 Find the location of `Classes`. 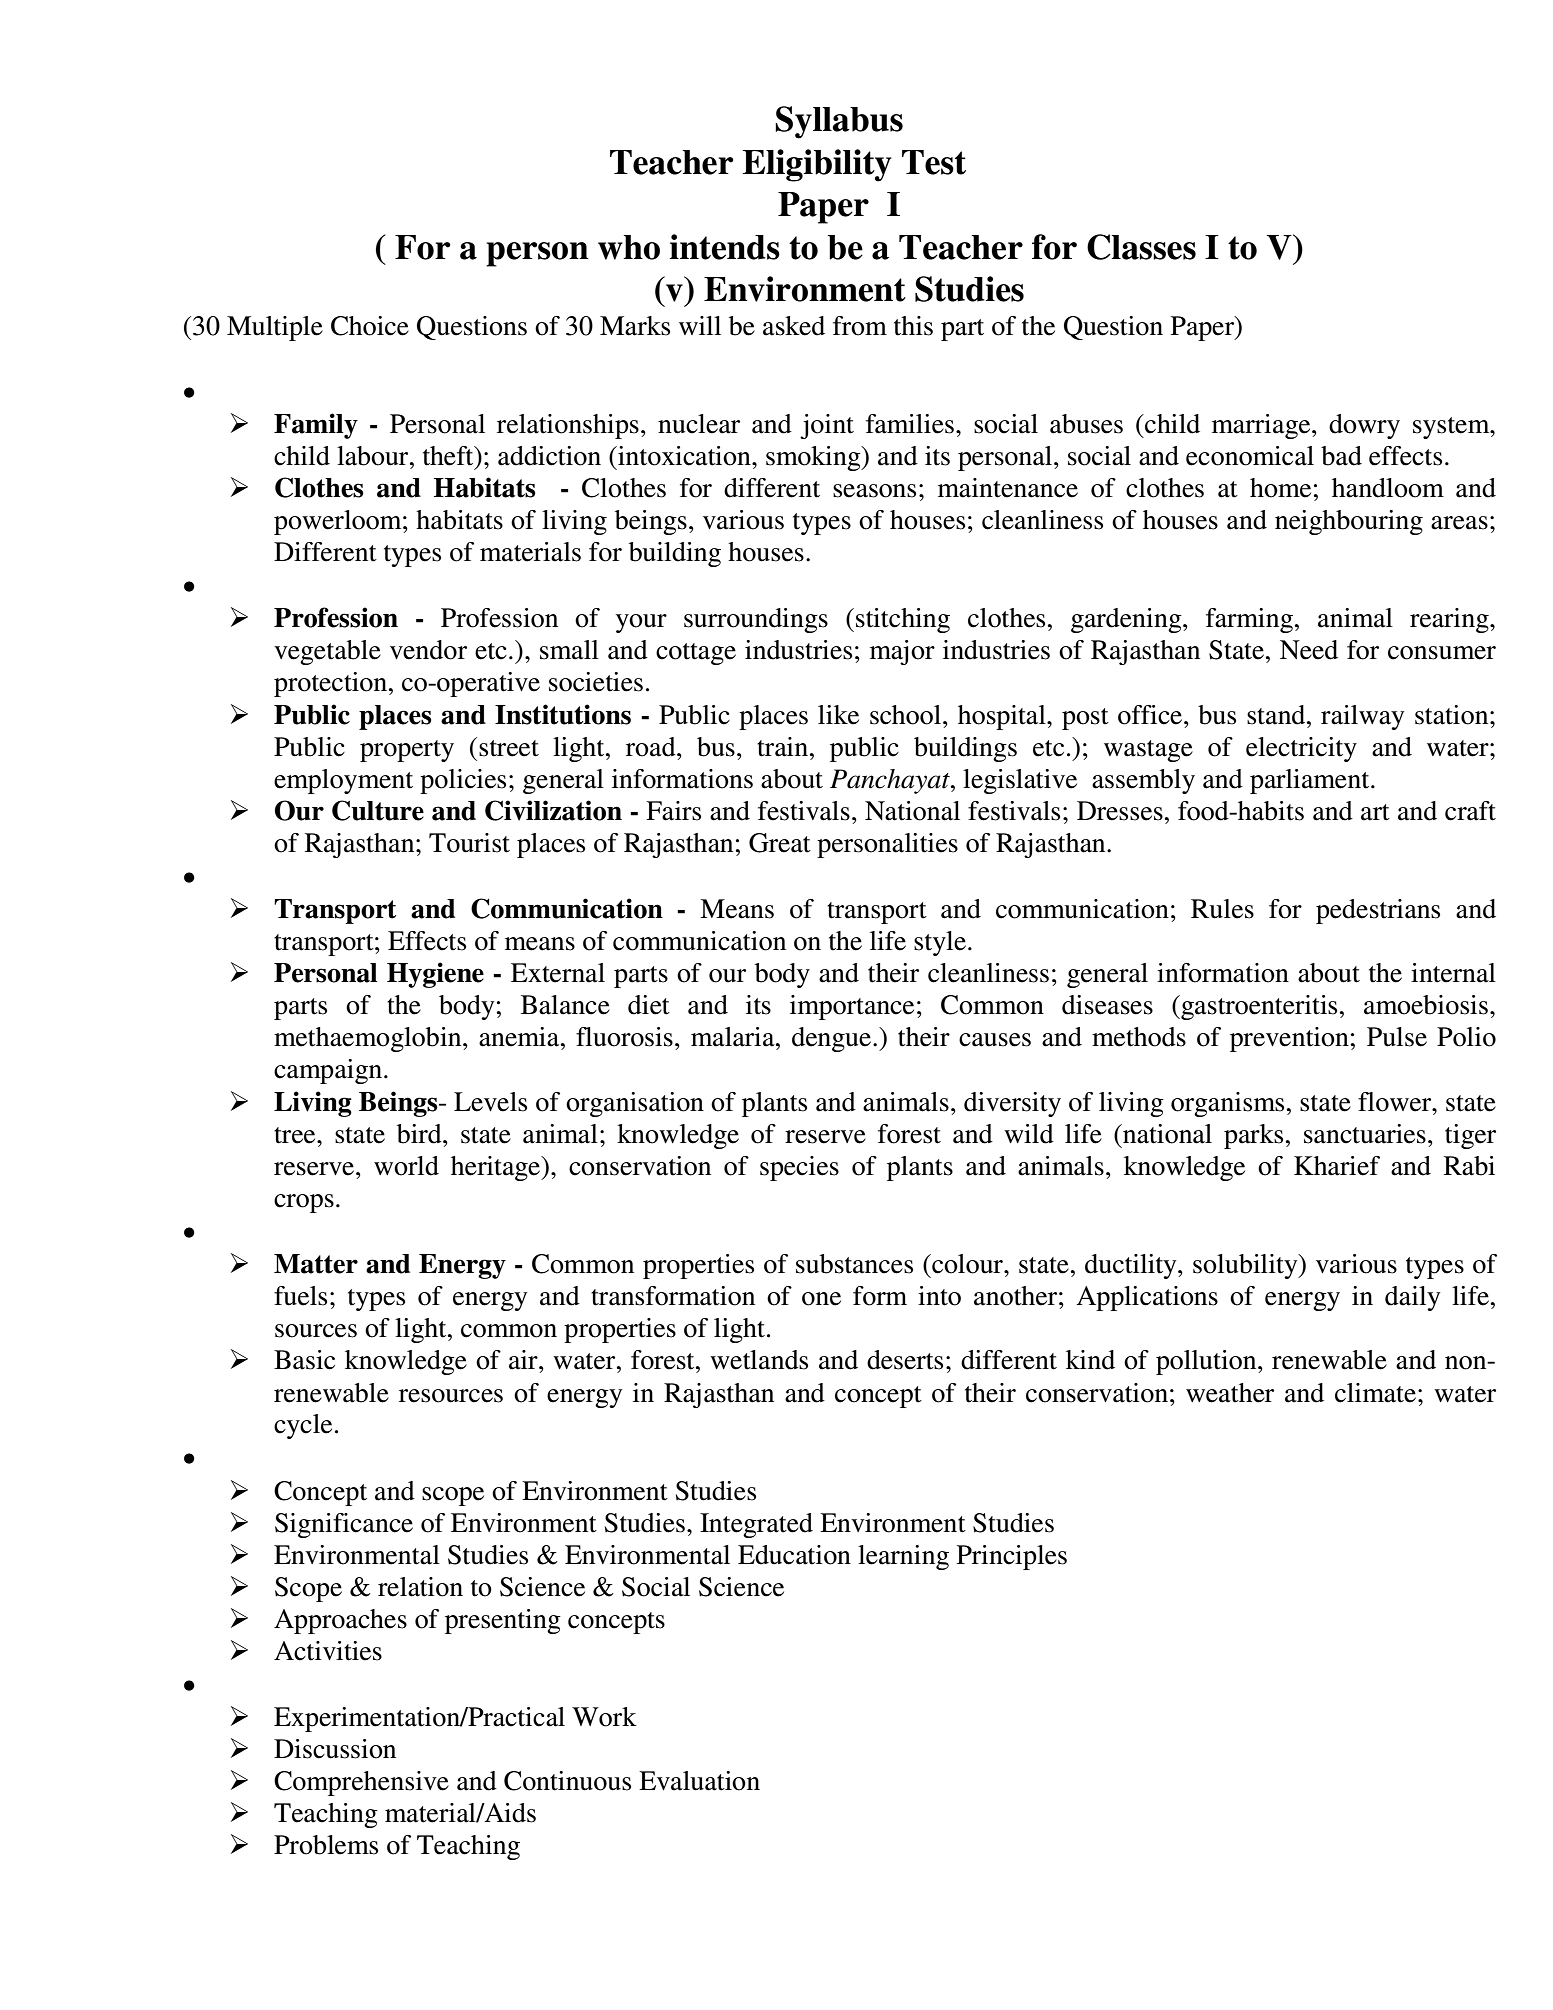

Classes is located at coordinates (1141, 247).
